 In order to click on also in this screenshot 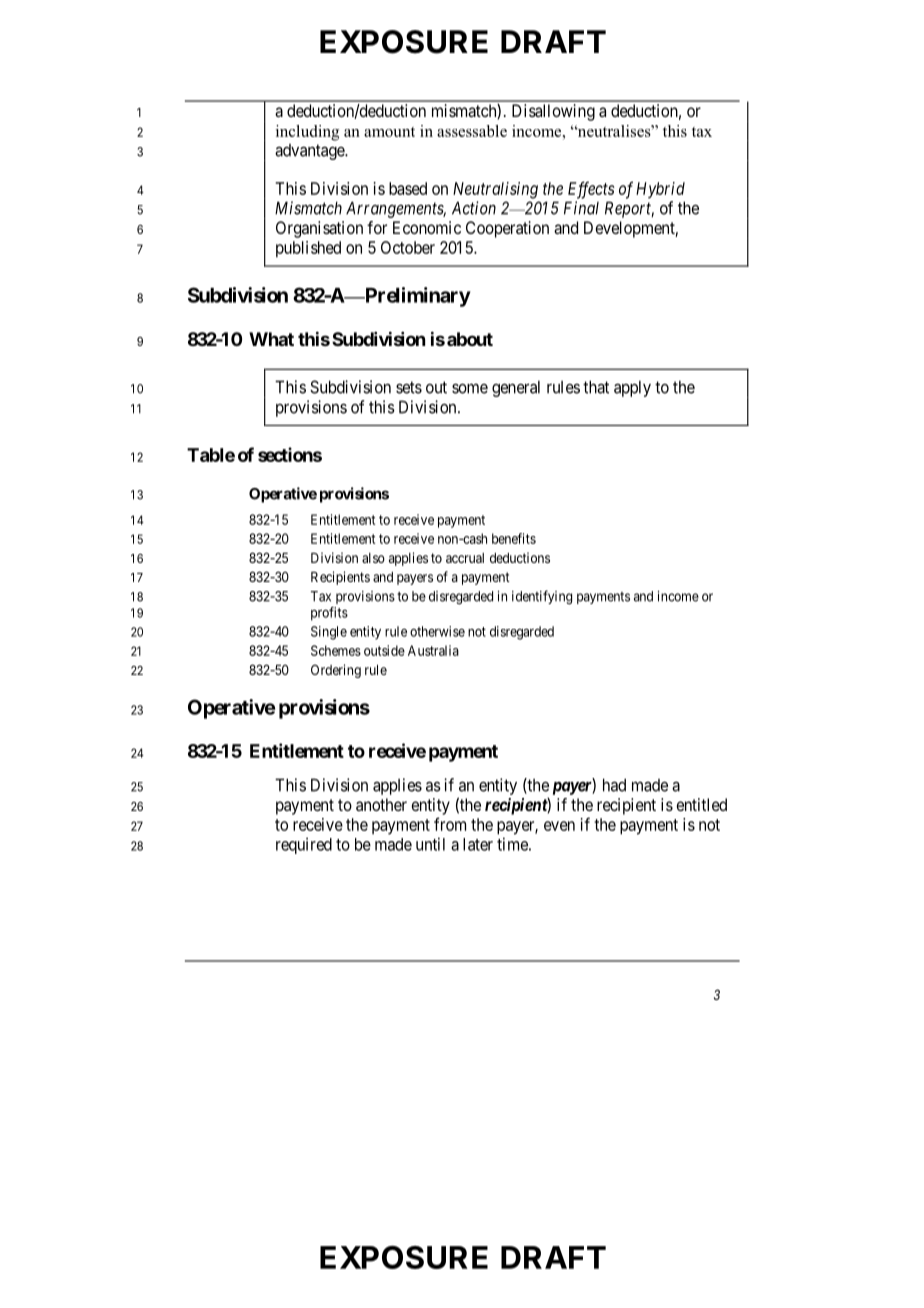, I will do `click(373, 558)`.
